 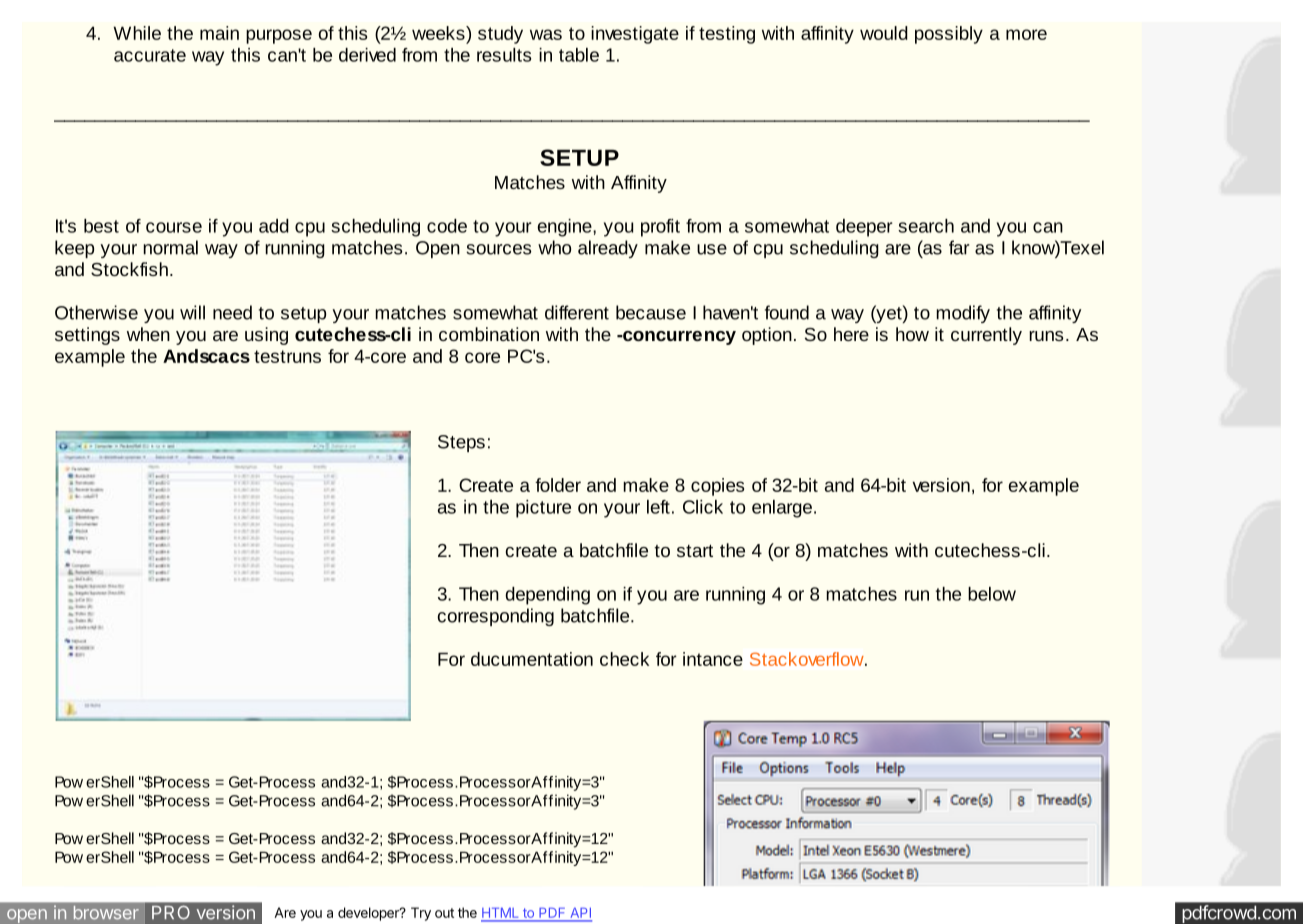 What do you see at coordinates (106, 913) in the page?
I see `browser` at bounding box center [106, 913].
